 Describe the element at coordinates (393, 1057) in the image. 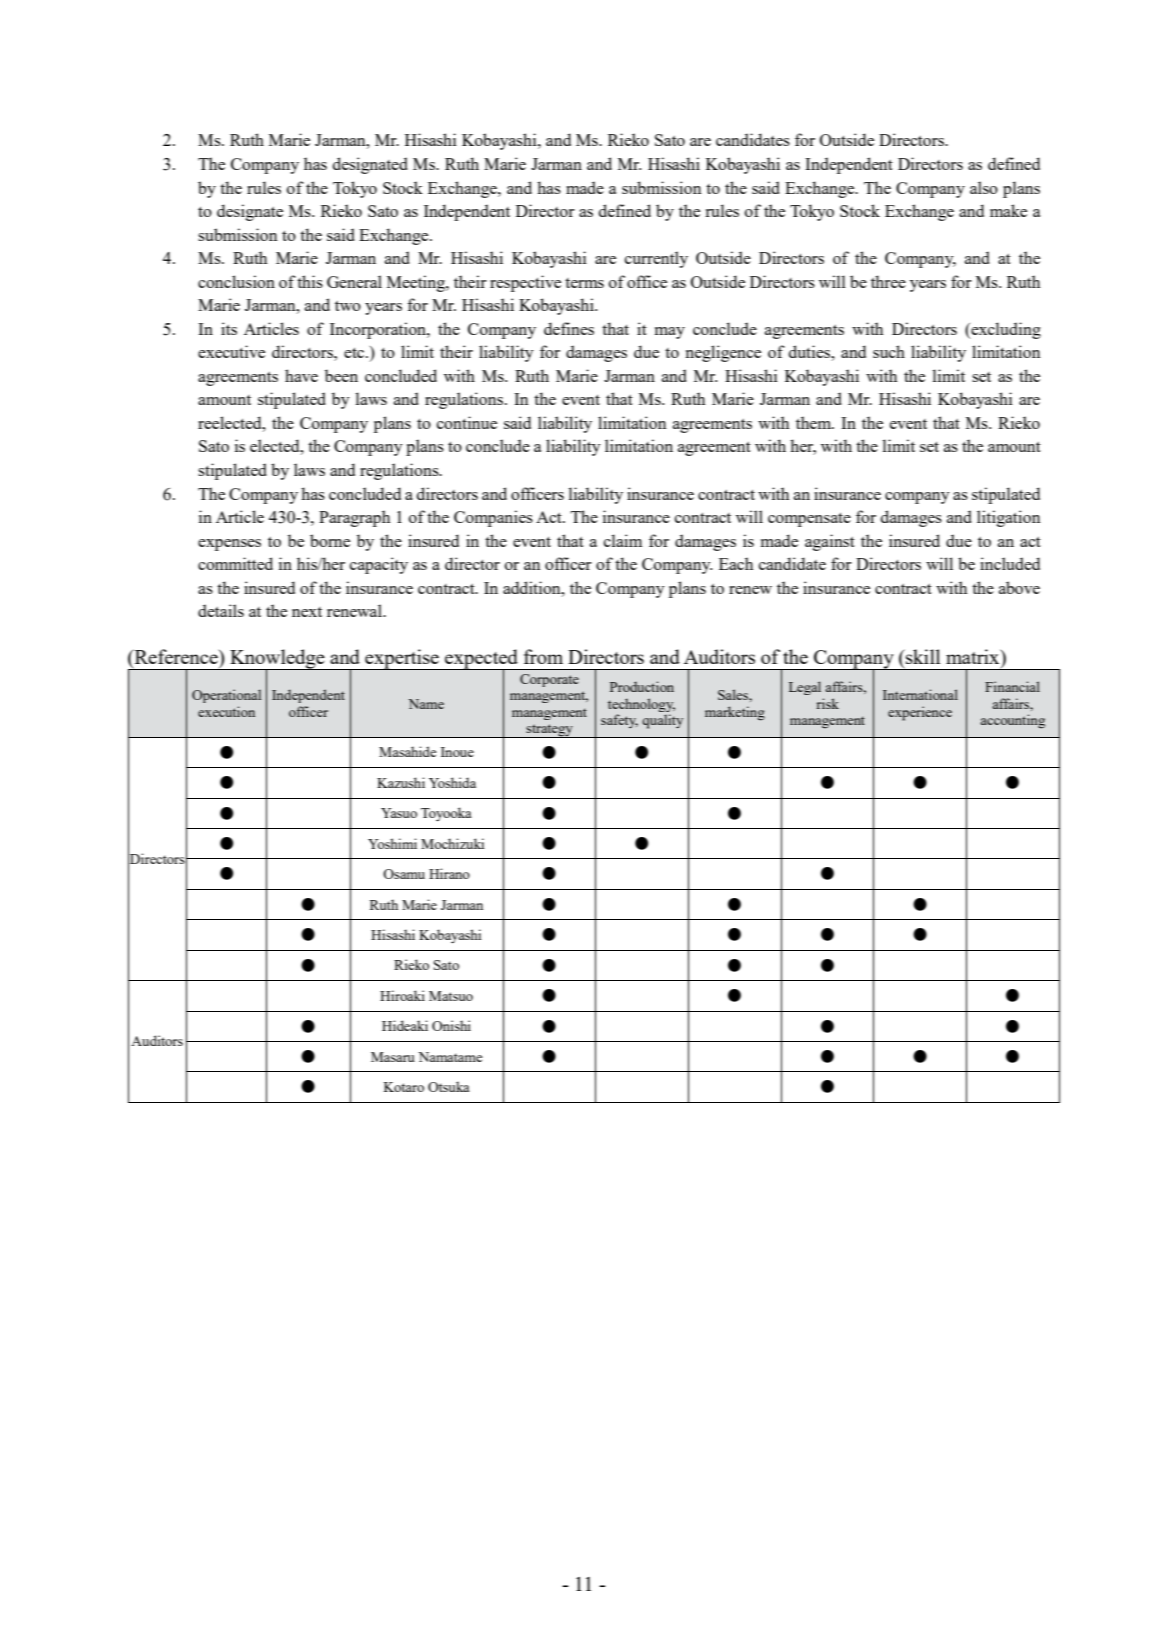

I see `Masaru` at that location.
